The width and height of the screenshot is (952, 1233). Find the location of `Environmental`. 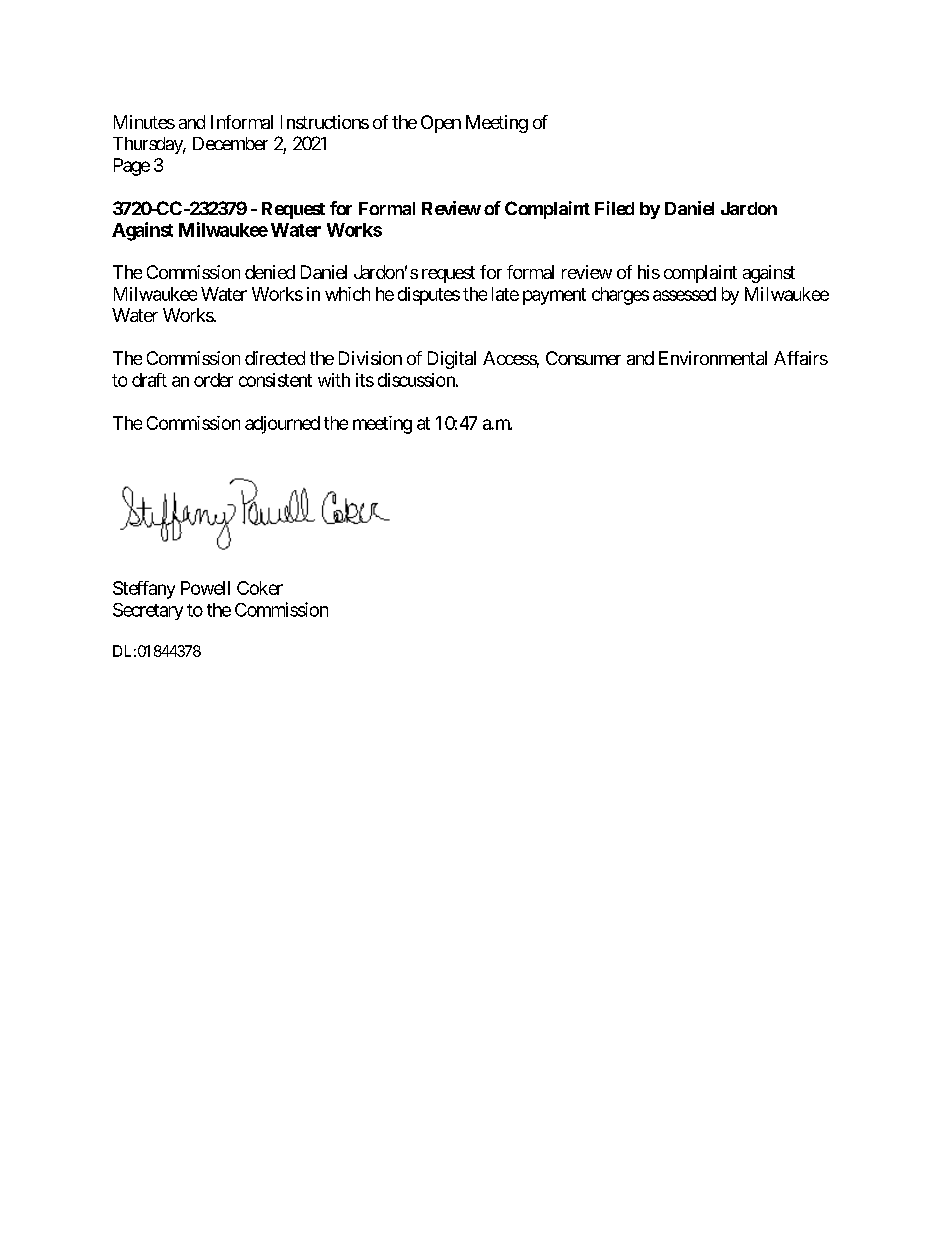

Environmental is located at coordinates (713, 358).
